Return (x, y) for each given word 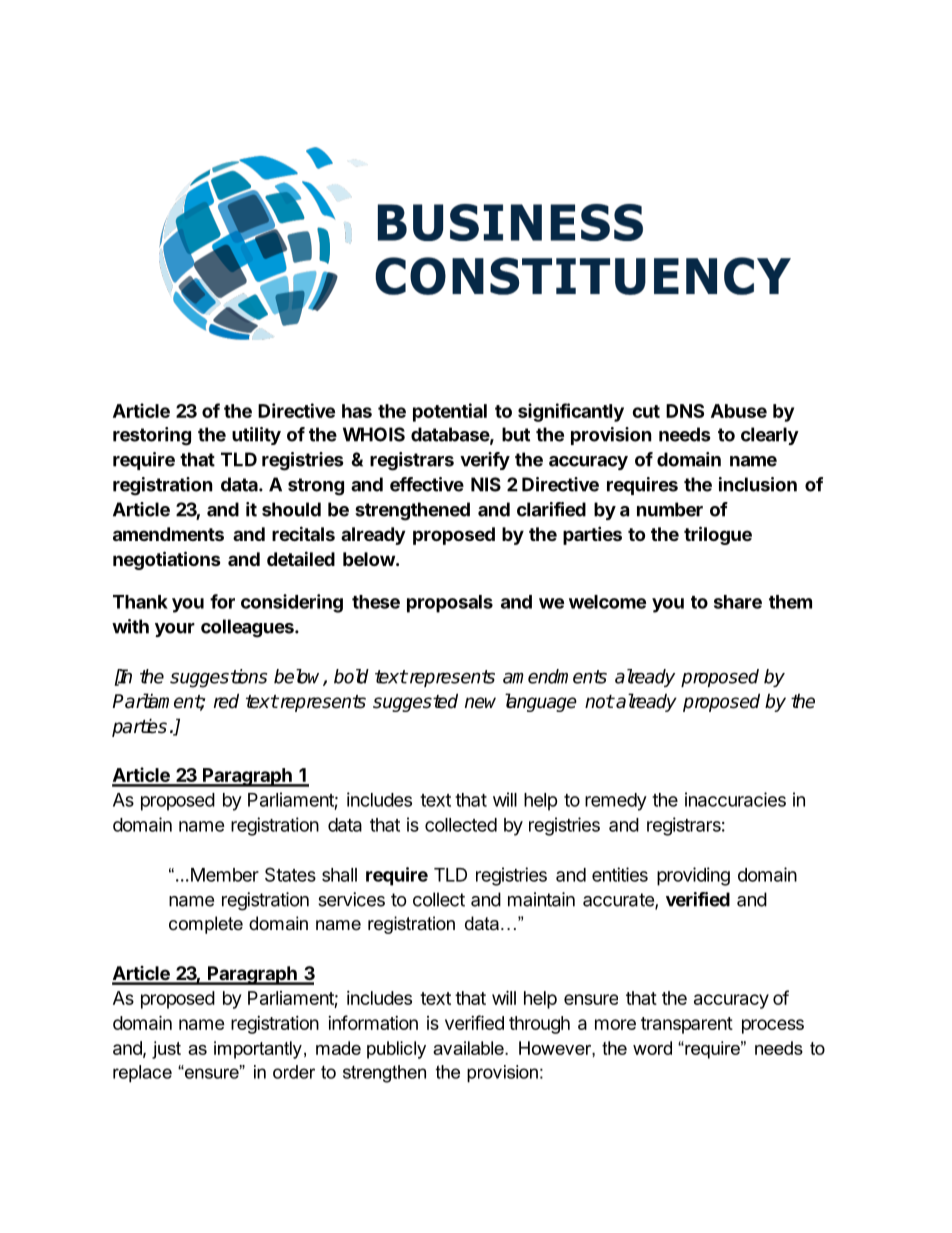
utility (256, 436)
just (166, 1050)
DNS (685, 411)
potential (450, 412)
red (226, 701)
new (480, 703)
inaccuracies (735, 799)
